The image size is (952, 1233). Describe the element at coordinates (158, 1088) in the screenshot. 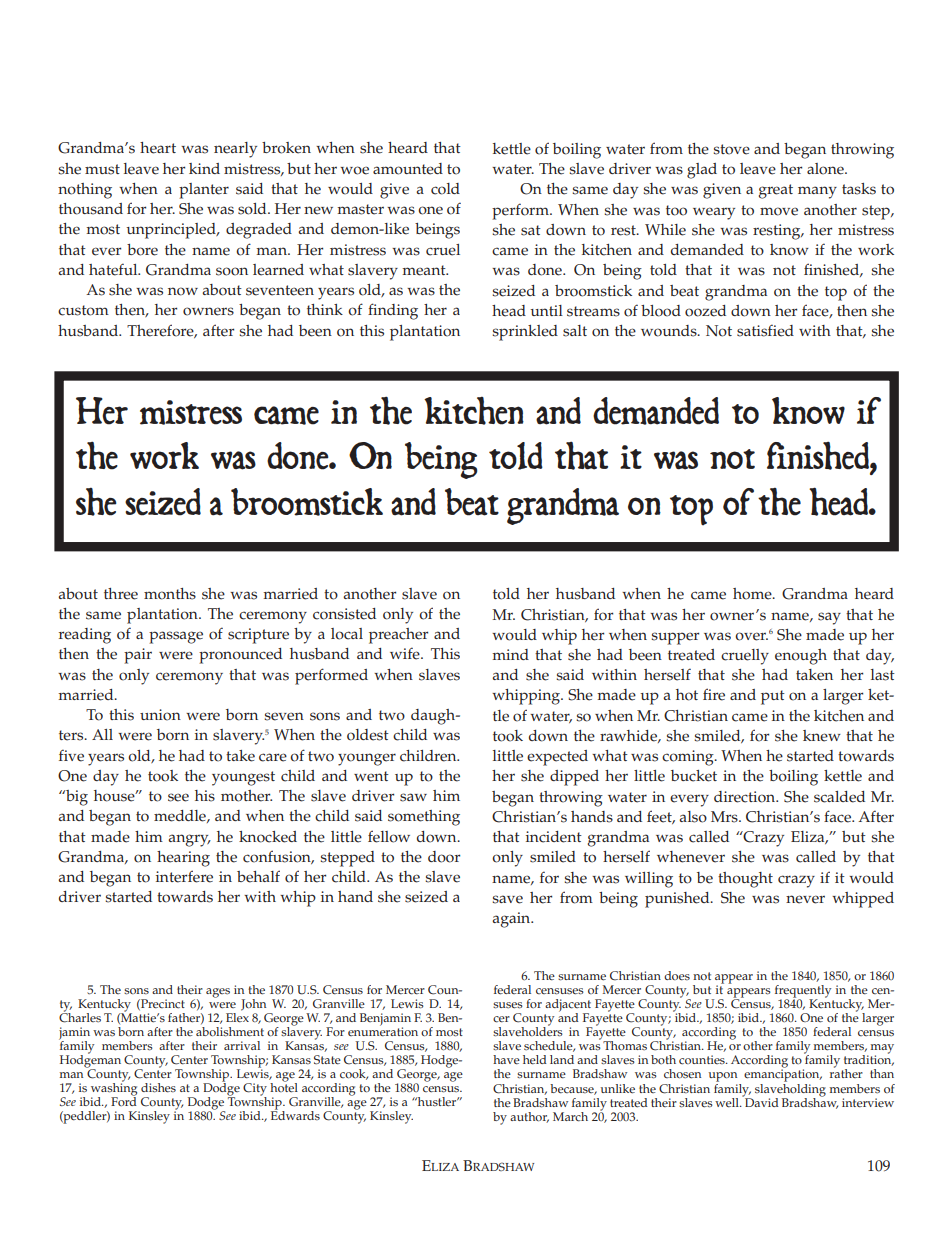

I see `dishes` at that location.
